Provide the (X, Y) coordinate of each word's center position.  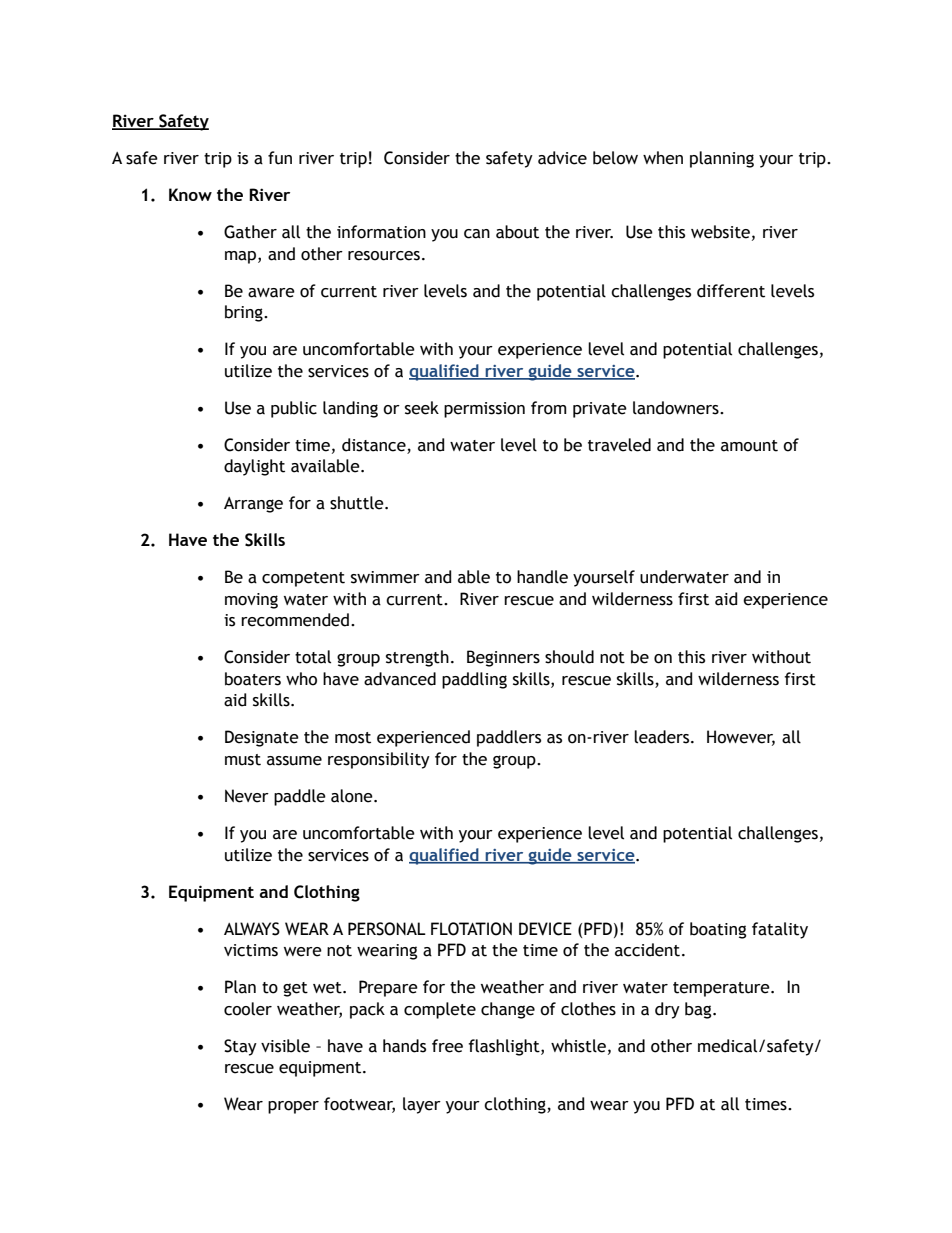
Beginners (503, 658)
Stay (240, 1047)
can (477, 234)
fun (280, 158)
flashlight (505, 1047)
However (741, 738)
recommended (295, 620)
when (663, 158)
